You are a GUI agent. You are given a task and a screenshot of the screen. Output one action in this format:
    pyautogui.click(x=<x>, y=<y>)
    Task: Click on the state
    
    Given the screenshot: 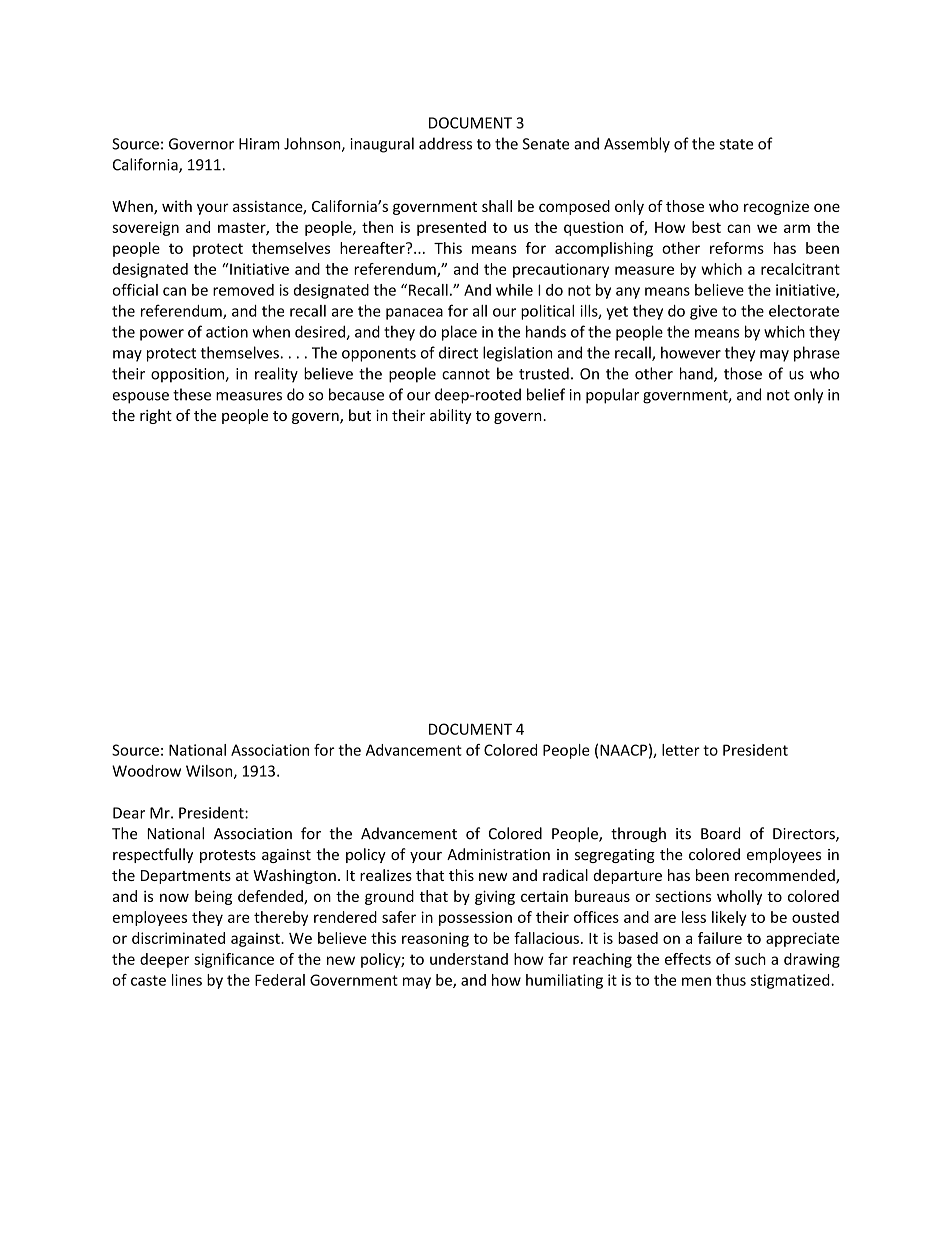 What is the action you would take?
    pyautogui.click(x=736, y=144)
